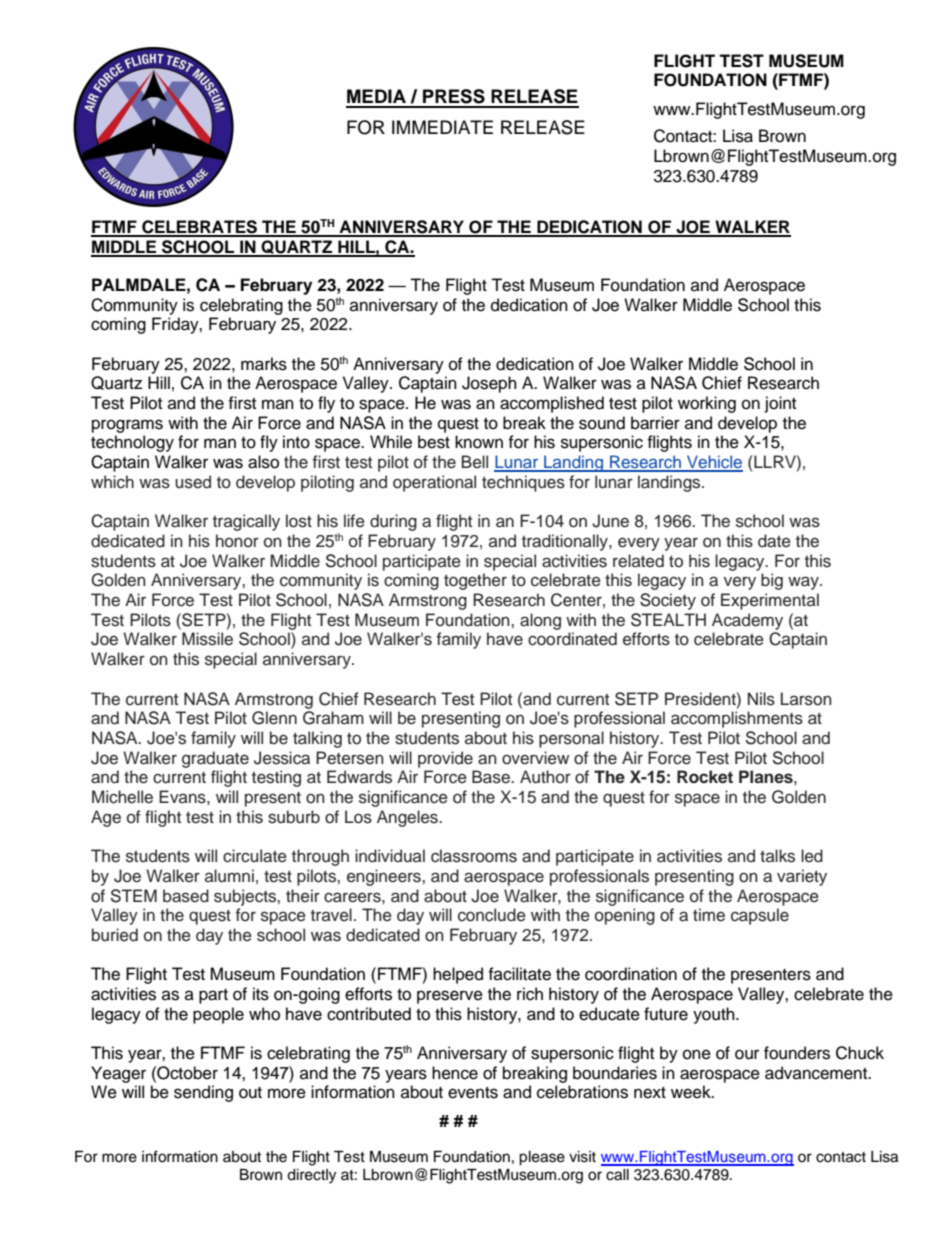 Image resolution: width=952 pixels, height=1233 pixels. I want to click on joint, so click(780, 404).
